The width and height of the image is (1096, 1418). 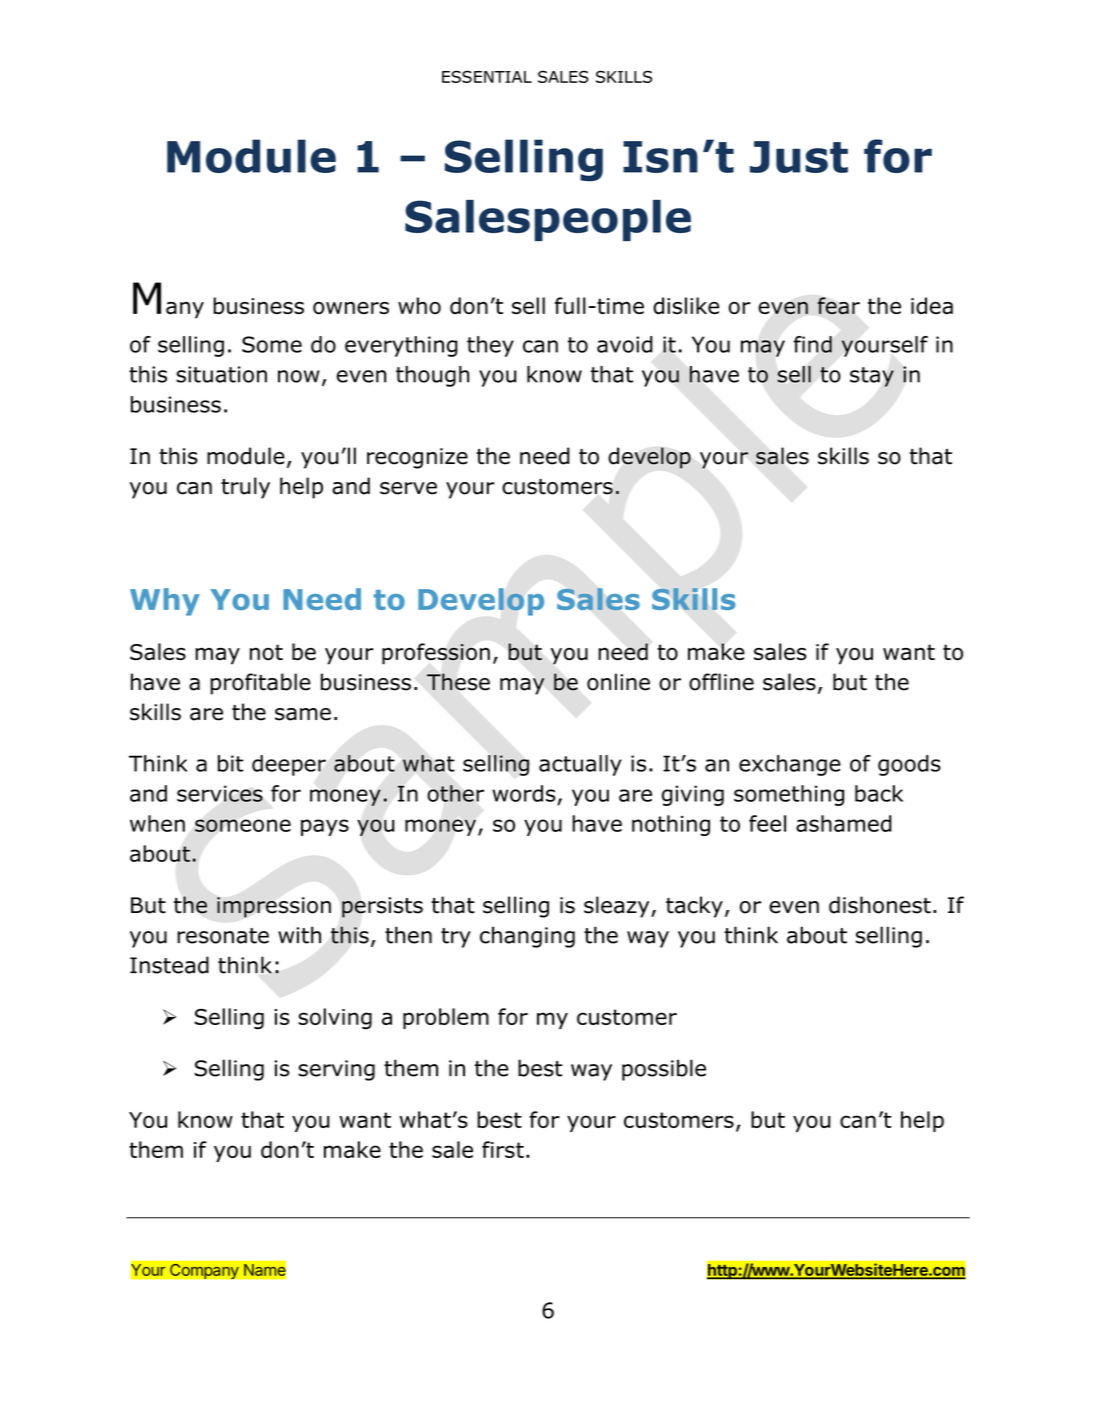 What do you see at coordinates (490, 346) in the image?
I see `they` at bounding box center [490, 346].
